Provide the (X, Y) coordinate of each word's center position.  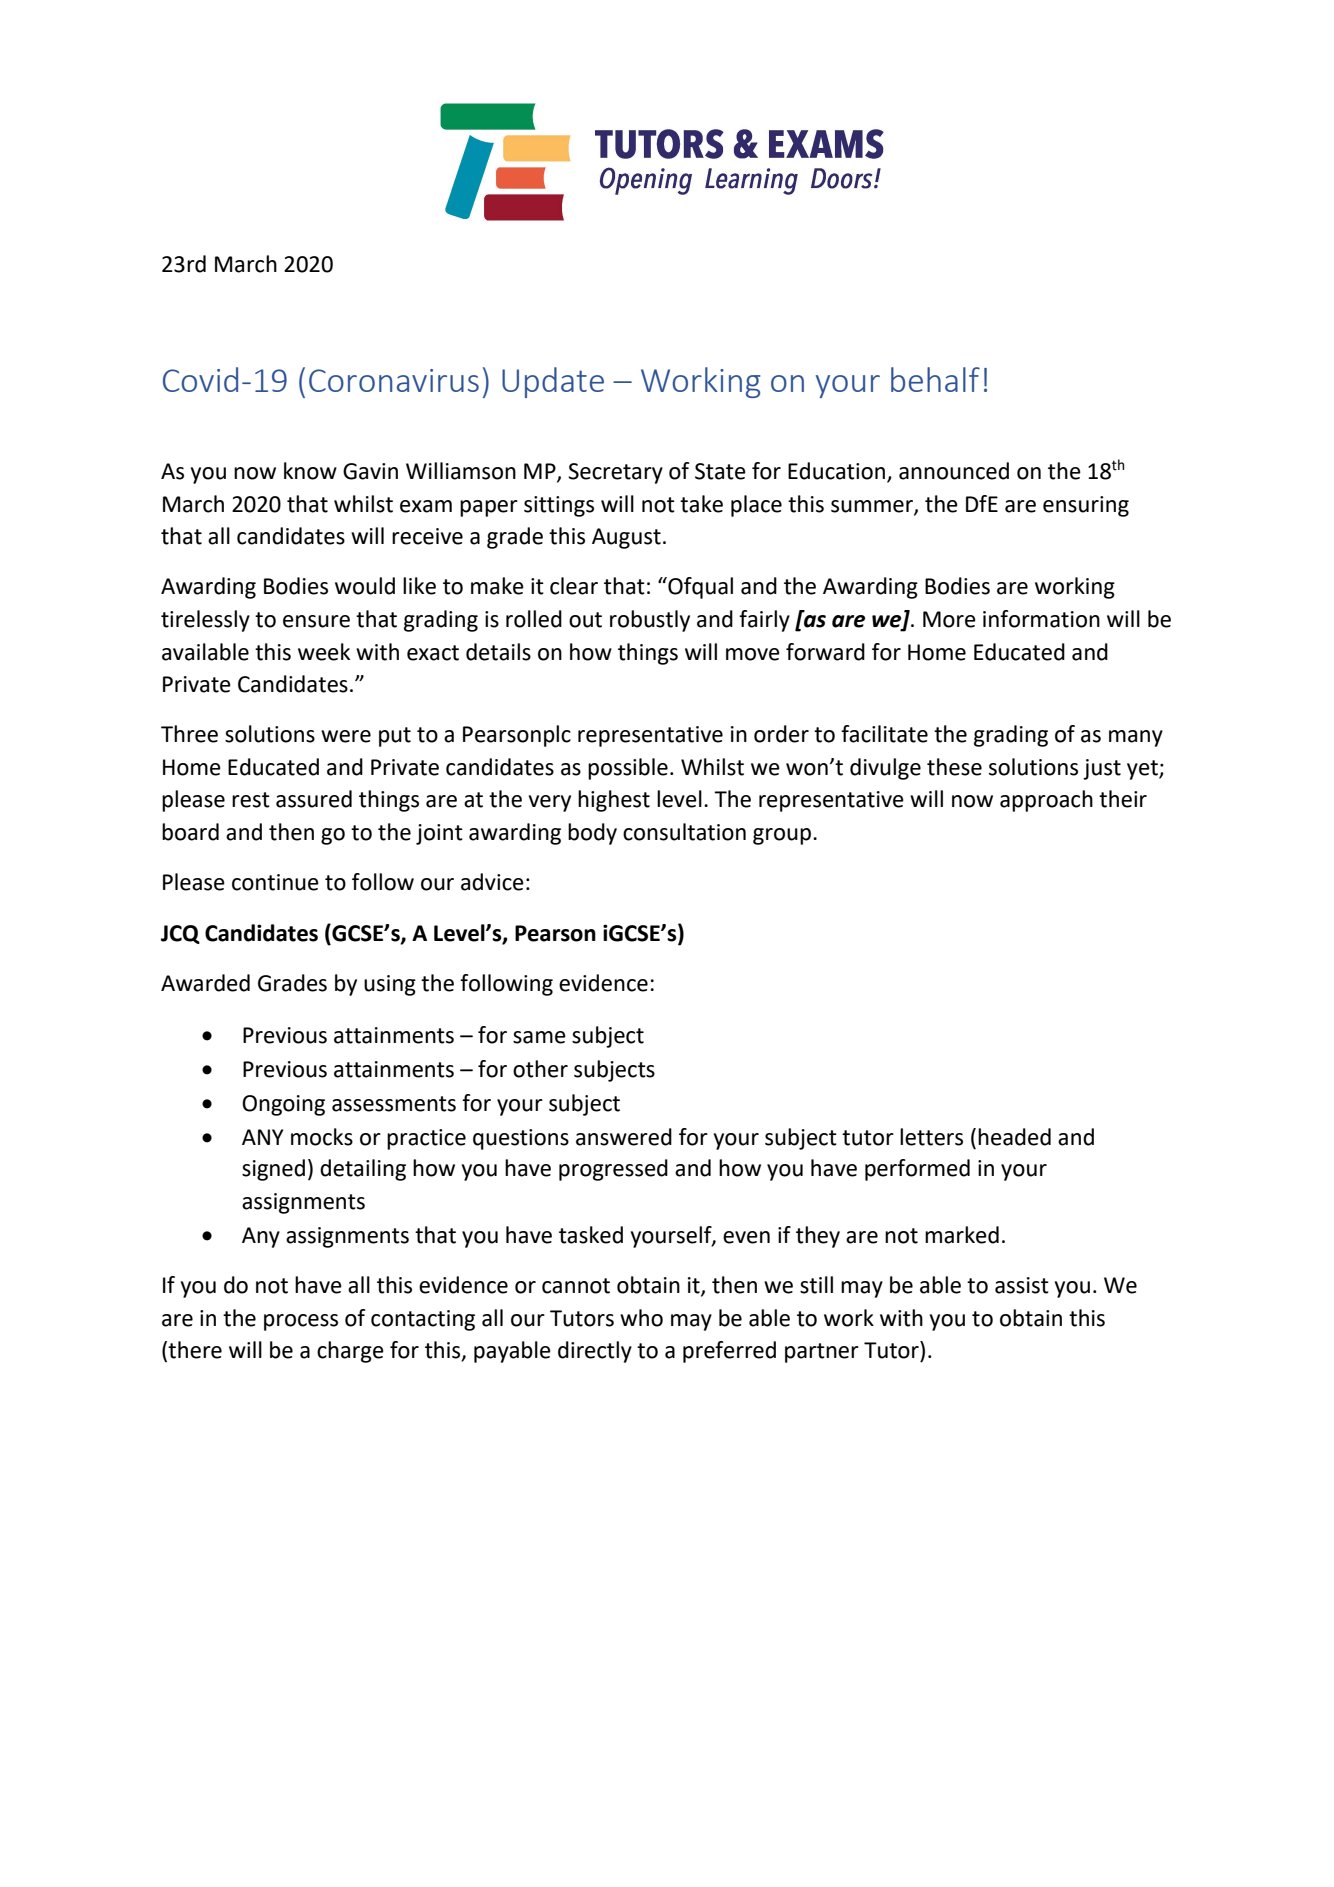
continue (275, 882)
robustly (650, 621)
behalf (935, 379)
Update (553, 382)
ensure (316, 621)
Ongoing (283, 1105)
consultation (684, 832)
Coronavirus (394, 380)
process (301, 1322)
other (540, 1069)
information (1041, 619)
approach (1046, 801)
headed (1014, 1137)
